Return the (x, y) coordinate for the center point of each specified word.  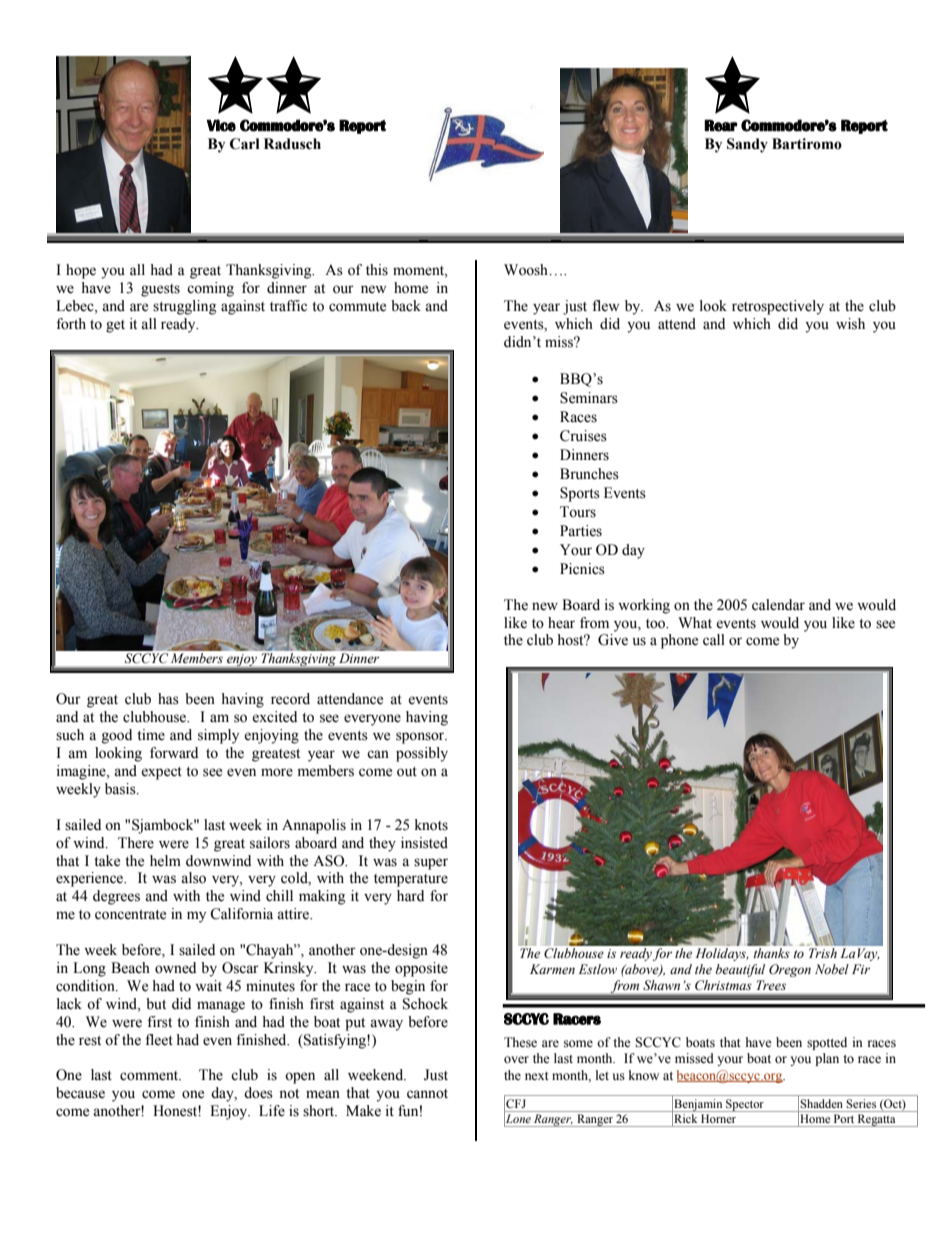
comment (150, 1076)
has (168, 699)
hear (561, 623)
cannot (427, 1094)
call (714, 640)
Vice (221, 125)
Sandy (747, 145)
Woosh (527, 270)
